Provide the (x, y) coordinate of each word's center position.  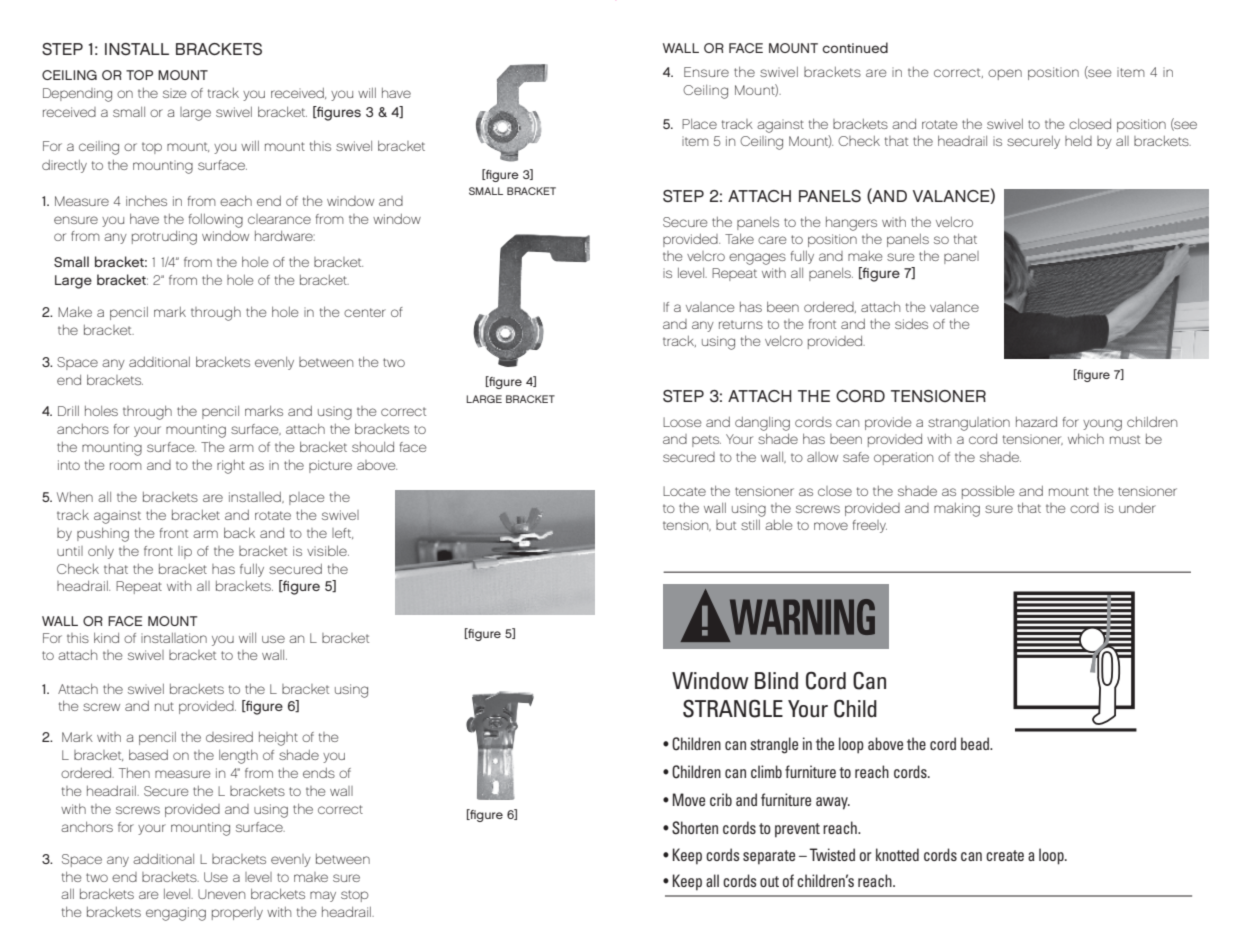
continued (855, 47)
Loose (682, 422)
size (175, 93)
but (726, 525)
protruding (164, 238)
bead (976, 743)
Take (739, 239)
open (1005, 74)
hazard (1036, 422)
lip (185, 552)
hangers (851, 224)
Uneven (221, 894)
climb (766, 771)
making (957, 510)
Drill (68, 411)
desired (229, 737)
